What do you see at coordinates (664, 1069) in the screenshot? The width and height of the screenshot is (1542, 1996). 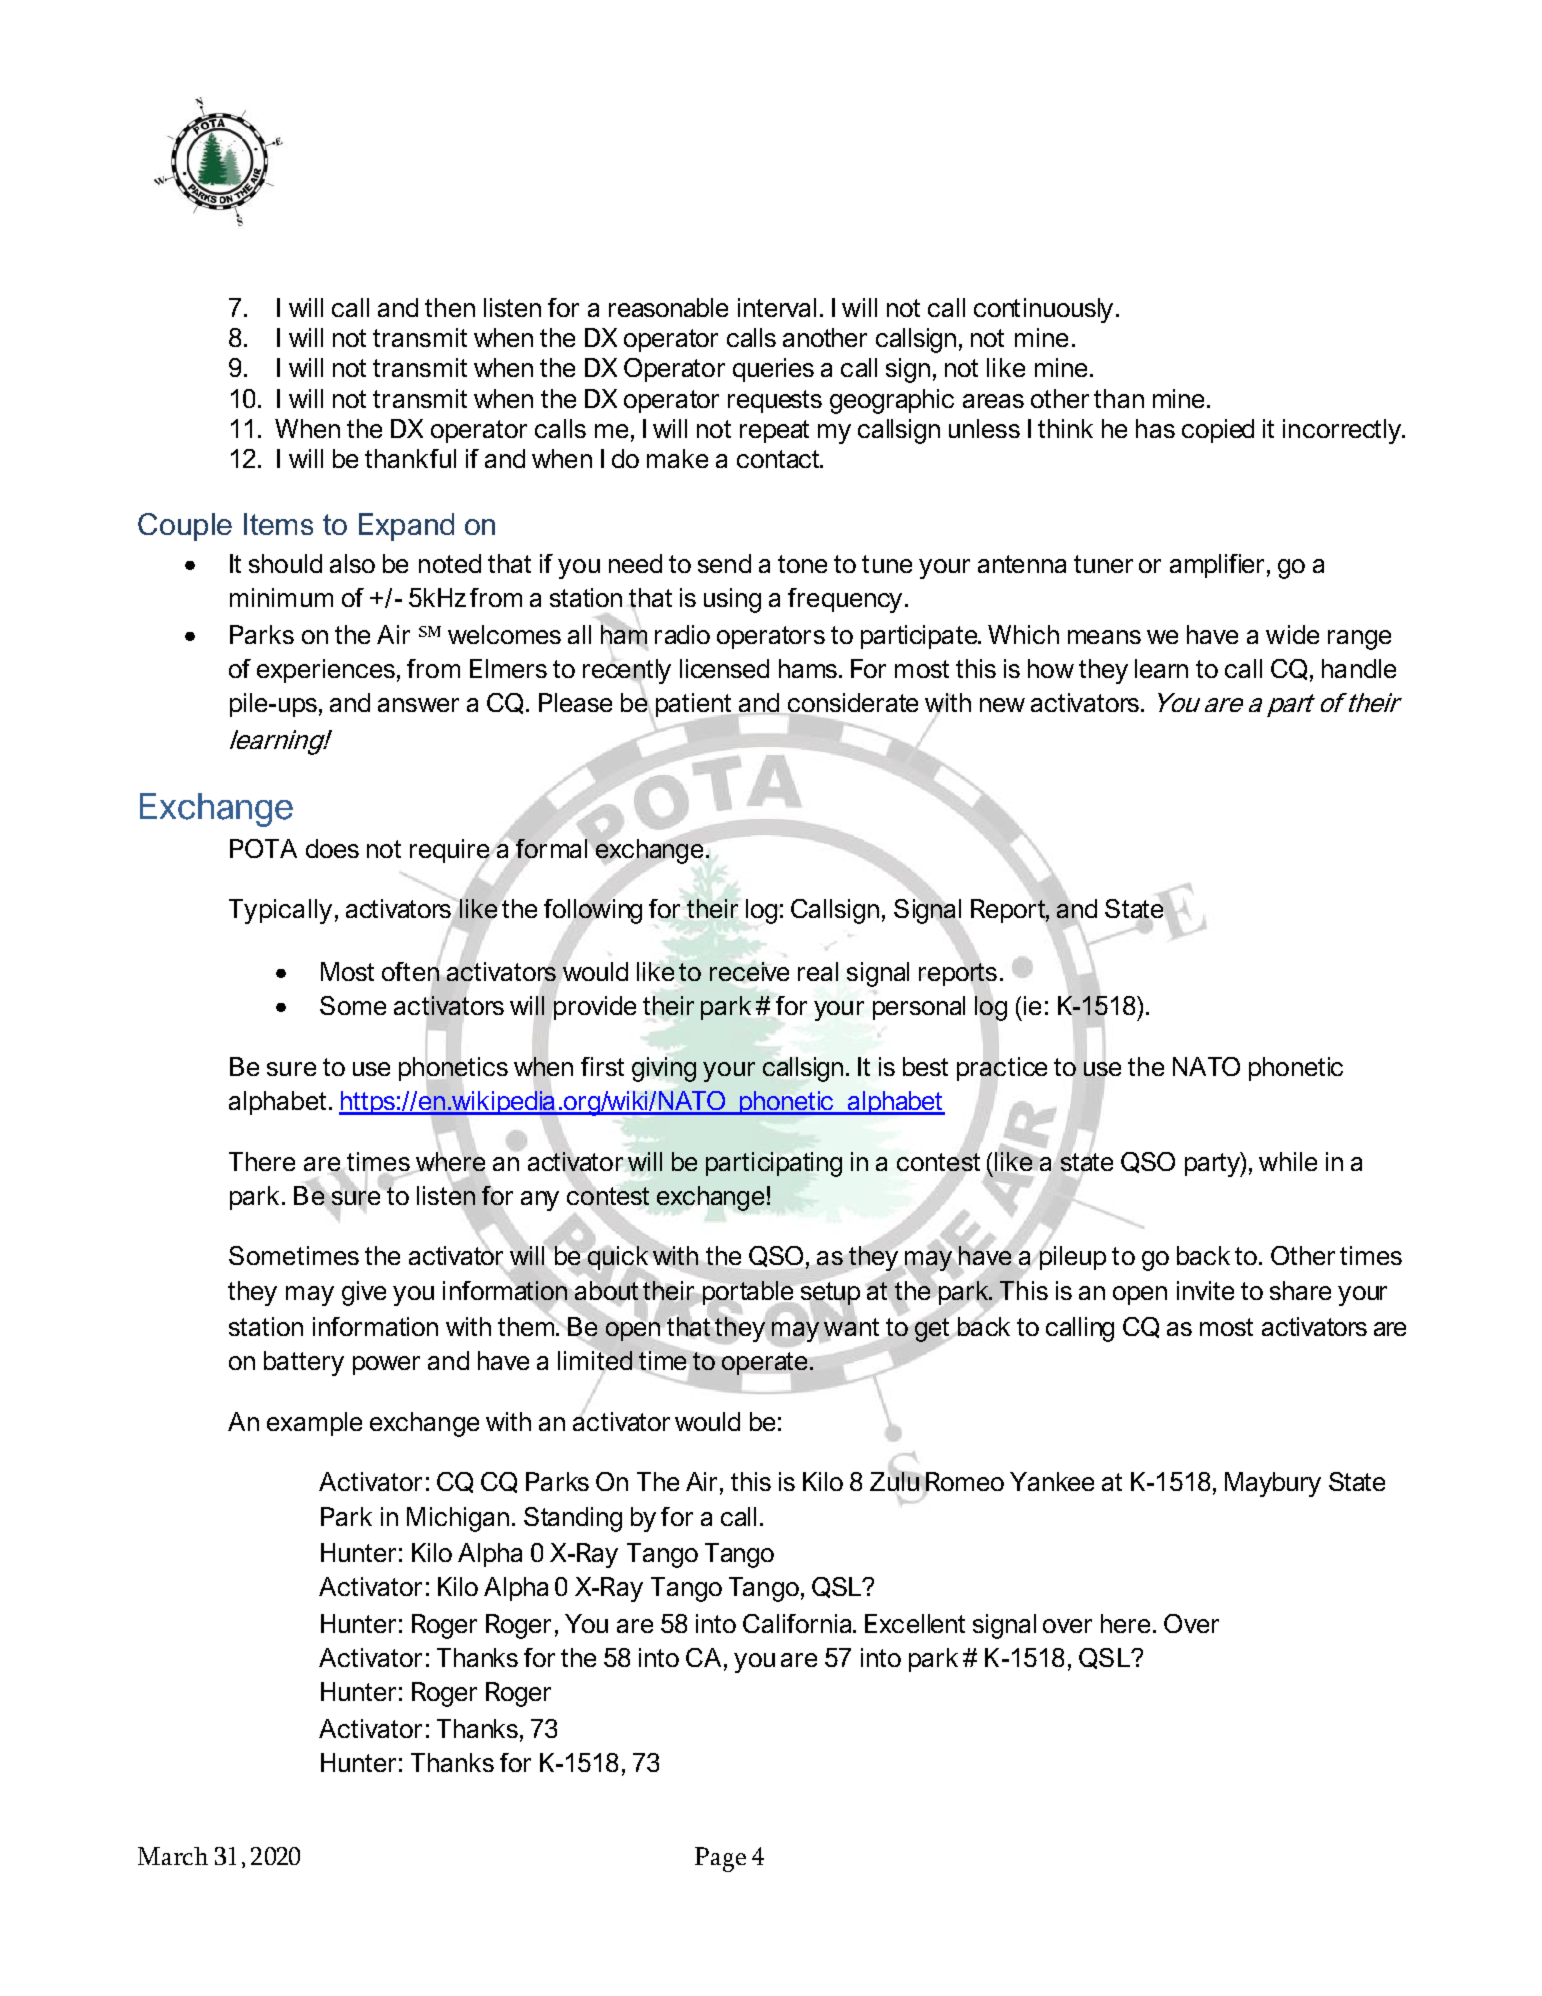 I see `giving` at bounding box center [664, 1069].
